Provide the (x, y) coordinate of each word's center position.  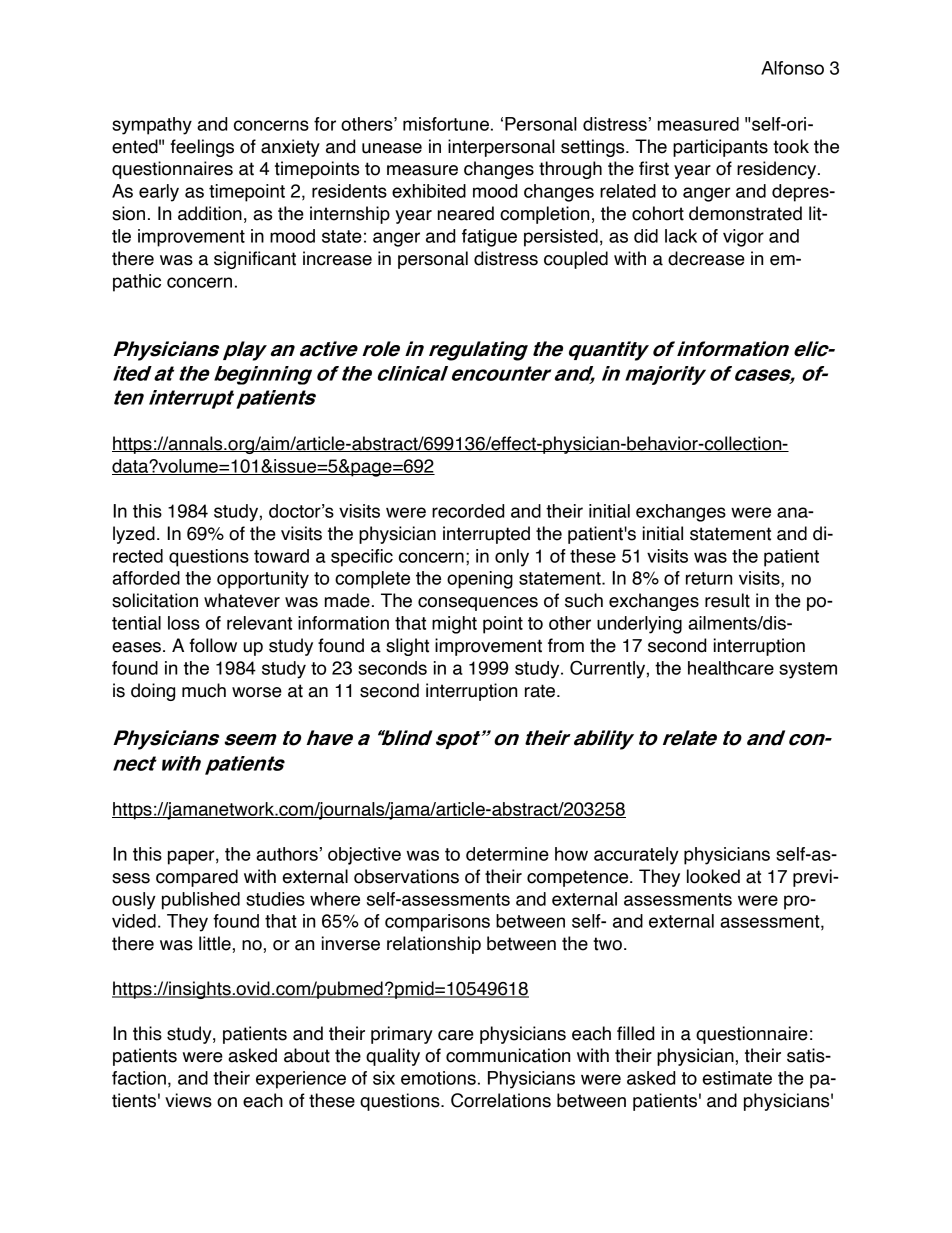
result (727, 600)
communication (508, 1055)
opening (480, 580)
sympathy (152, 126)
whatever (242, 600)
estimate (737, 1078)
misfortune (446, 124)
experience (301, 1080)
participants (720, 148)
